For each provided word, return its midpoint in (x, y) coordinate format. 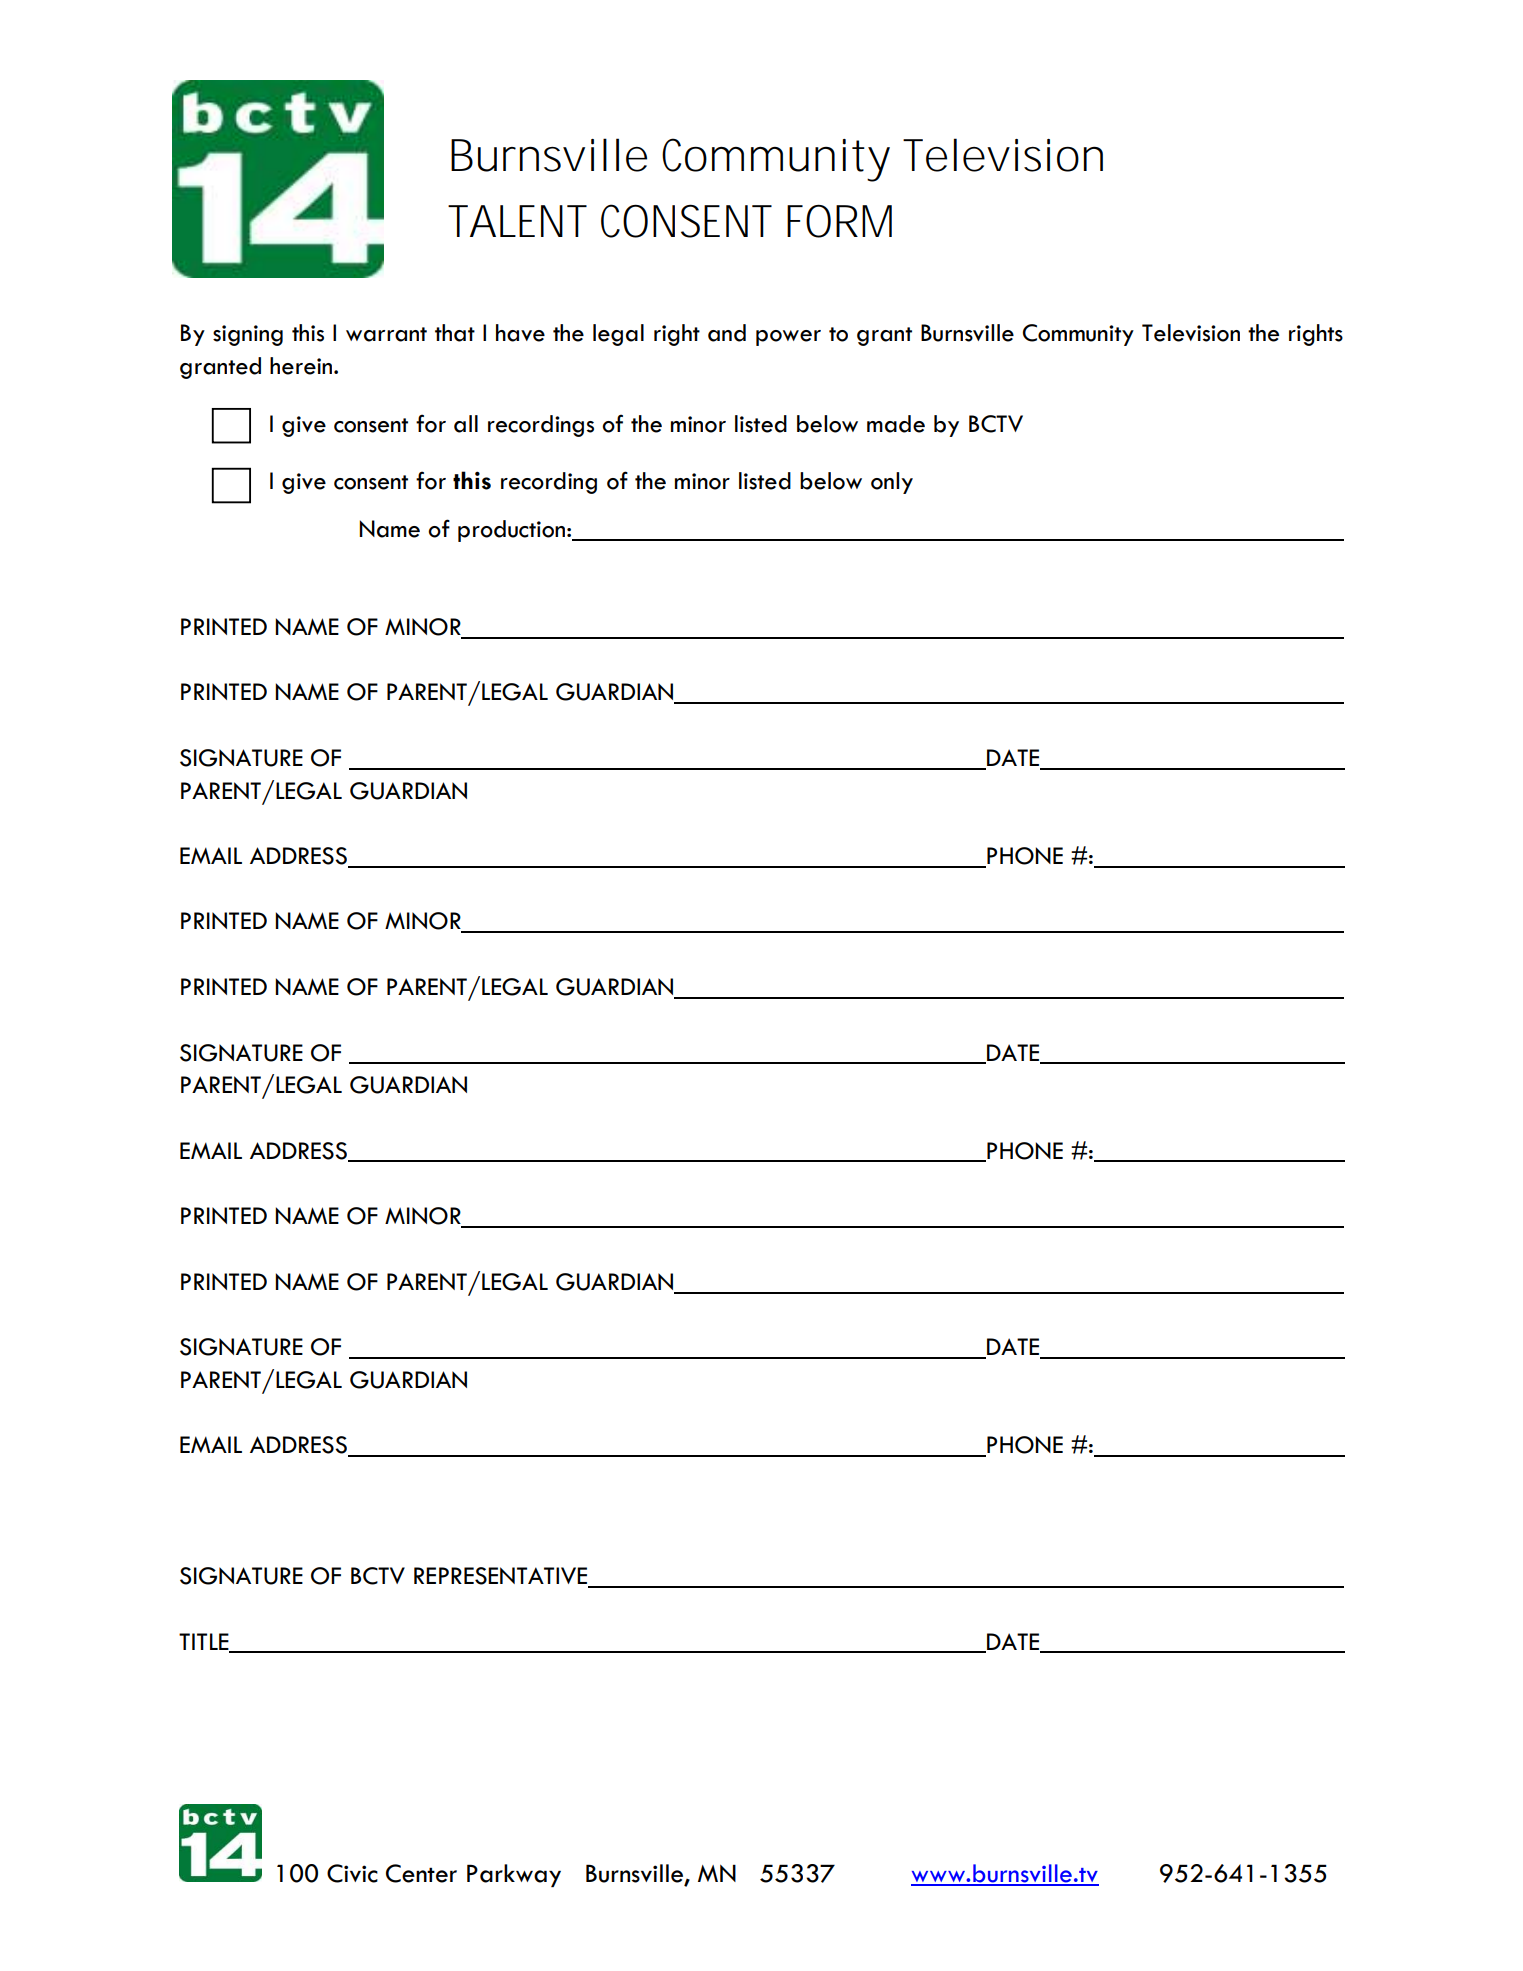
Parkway (514, 1875)
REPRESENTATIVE (502, 1577)
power (788, 338)
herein (302, 366)
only (892, 483)
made (896, 424)
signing (248, 335)
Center (421, 1873)
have (520, 333)
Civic (352, 1873)
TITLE (205, 1642)
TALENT (517, 221)
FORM (839, 221)
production (511, 531)
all (466, 424)
